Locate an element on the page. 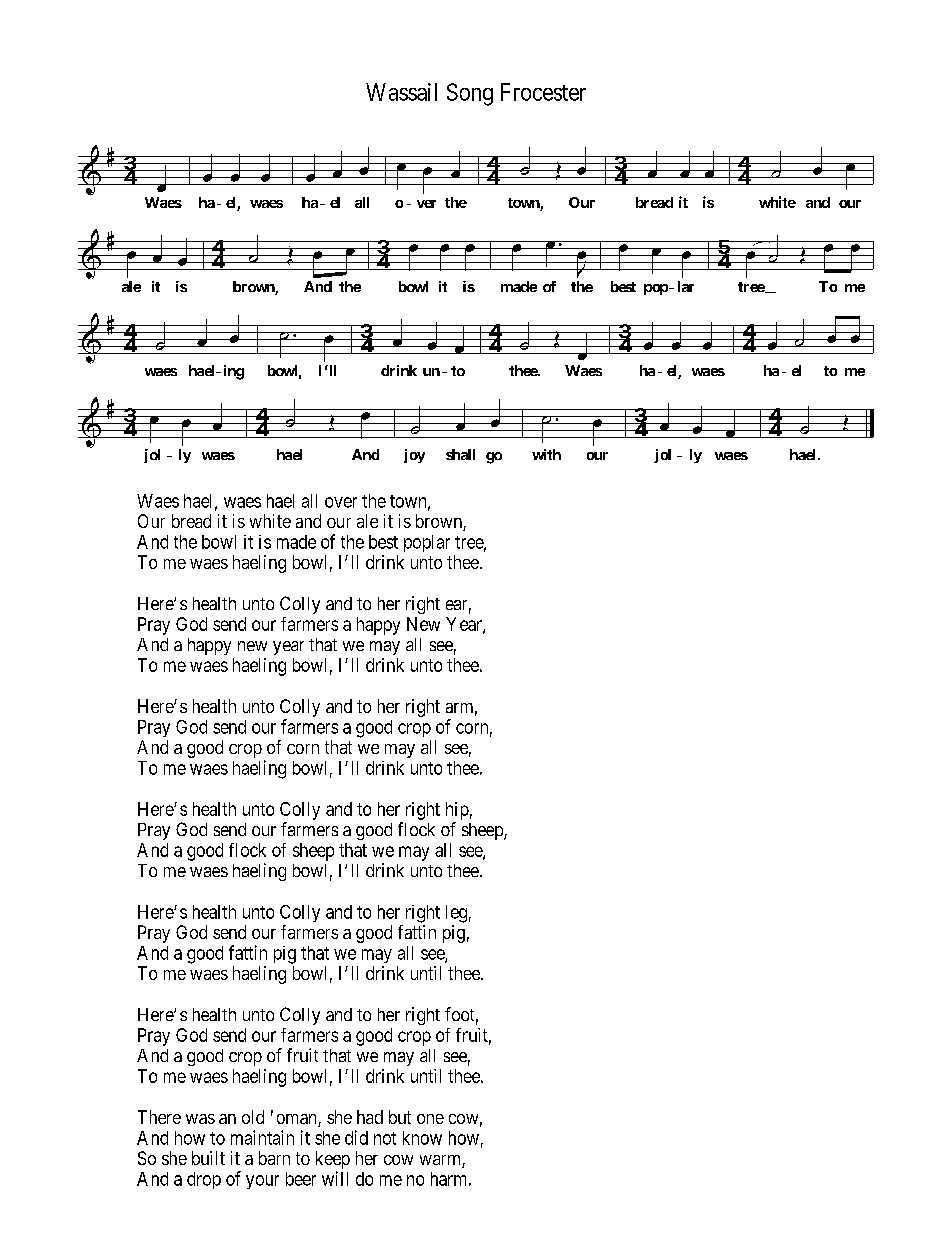  joy is located at coordinates (414, 456).
